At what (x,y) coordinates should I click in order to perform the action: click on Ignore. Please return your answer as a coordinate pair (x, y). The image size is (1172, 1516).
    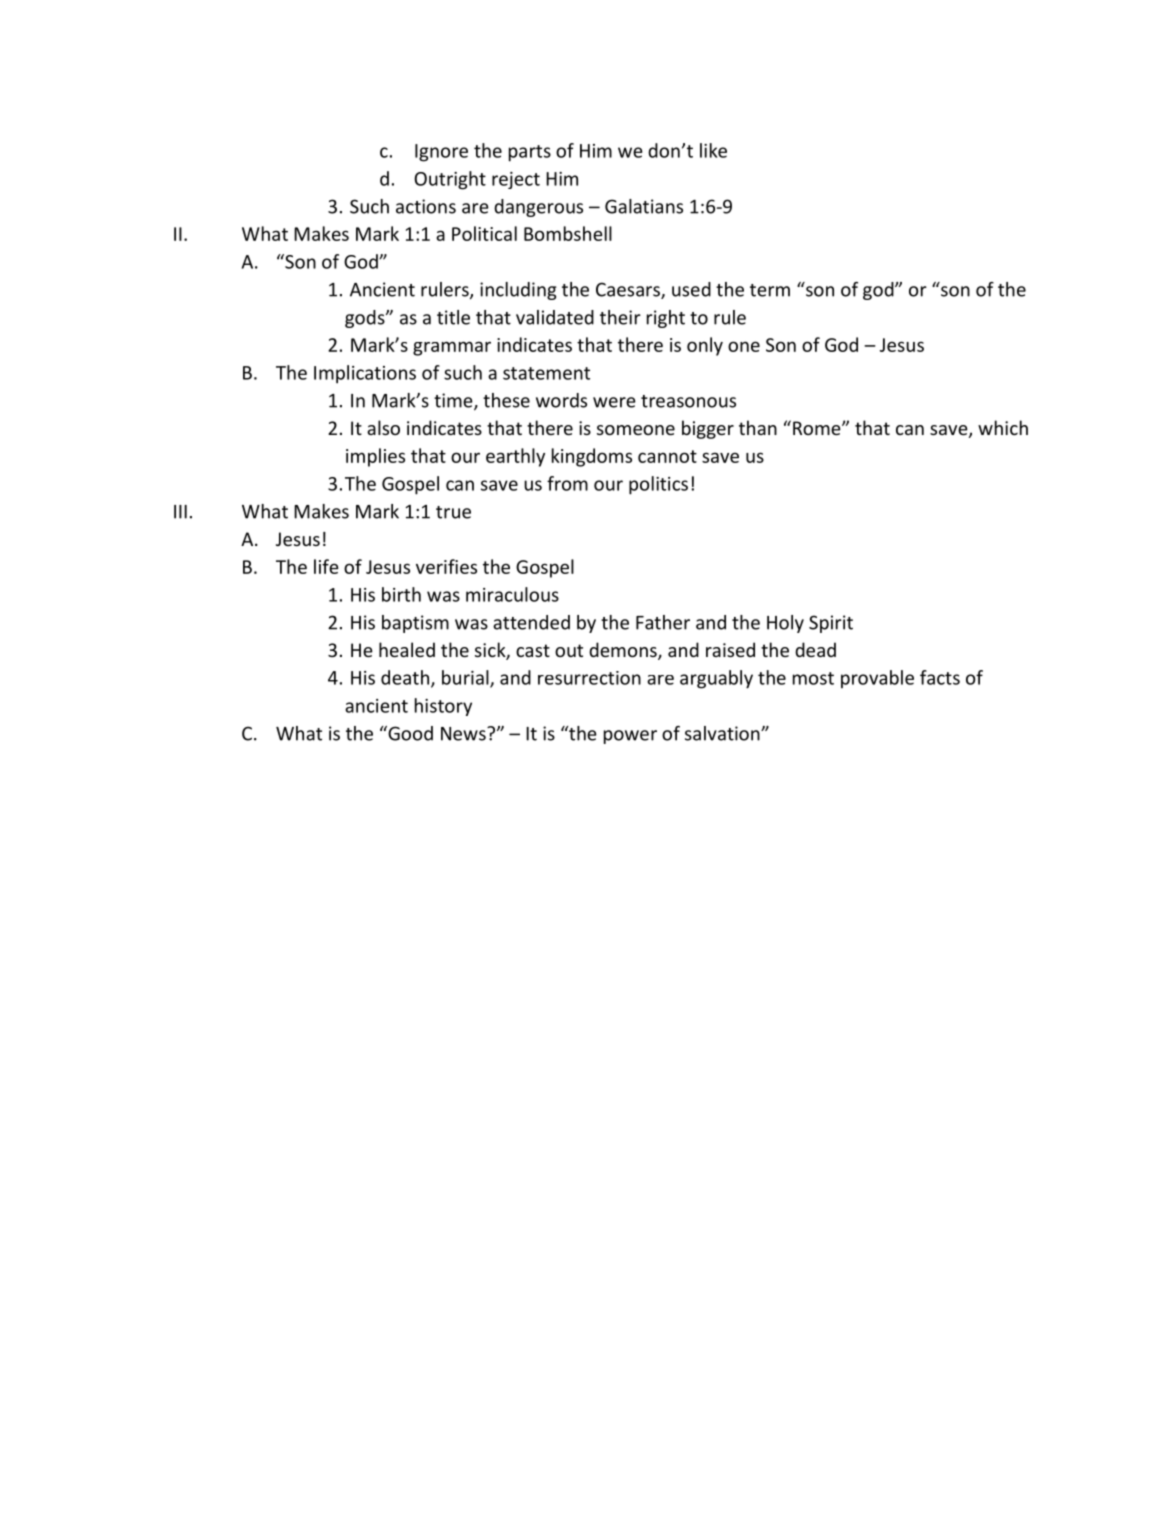
    Looking at the image, I should click on (441, 153).
